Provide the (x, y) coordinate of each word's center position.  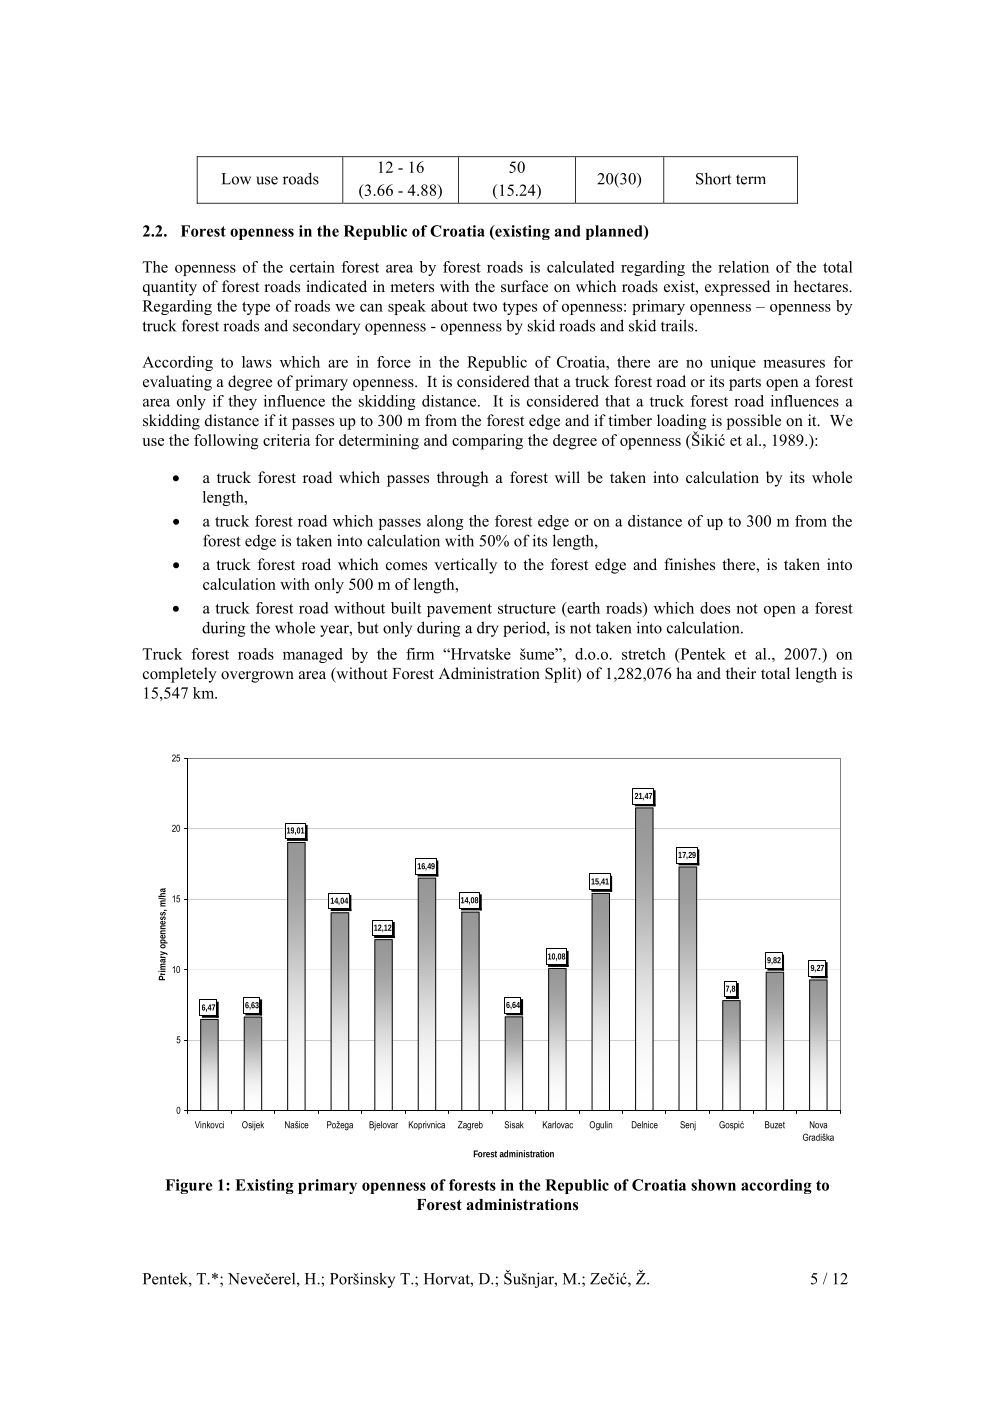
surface (524, 286)
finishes (689, 564)
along (445, 522)
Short (713, 178)
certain (312, 267)
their (741, 673)
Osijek (253, 1126)
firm (420, 654)
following (226, 442)
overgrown (257, 677)
